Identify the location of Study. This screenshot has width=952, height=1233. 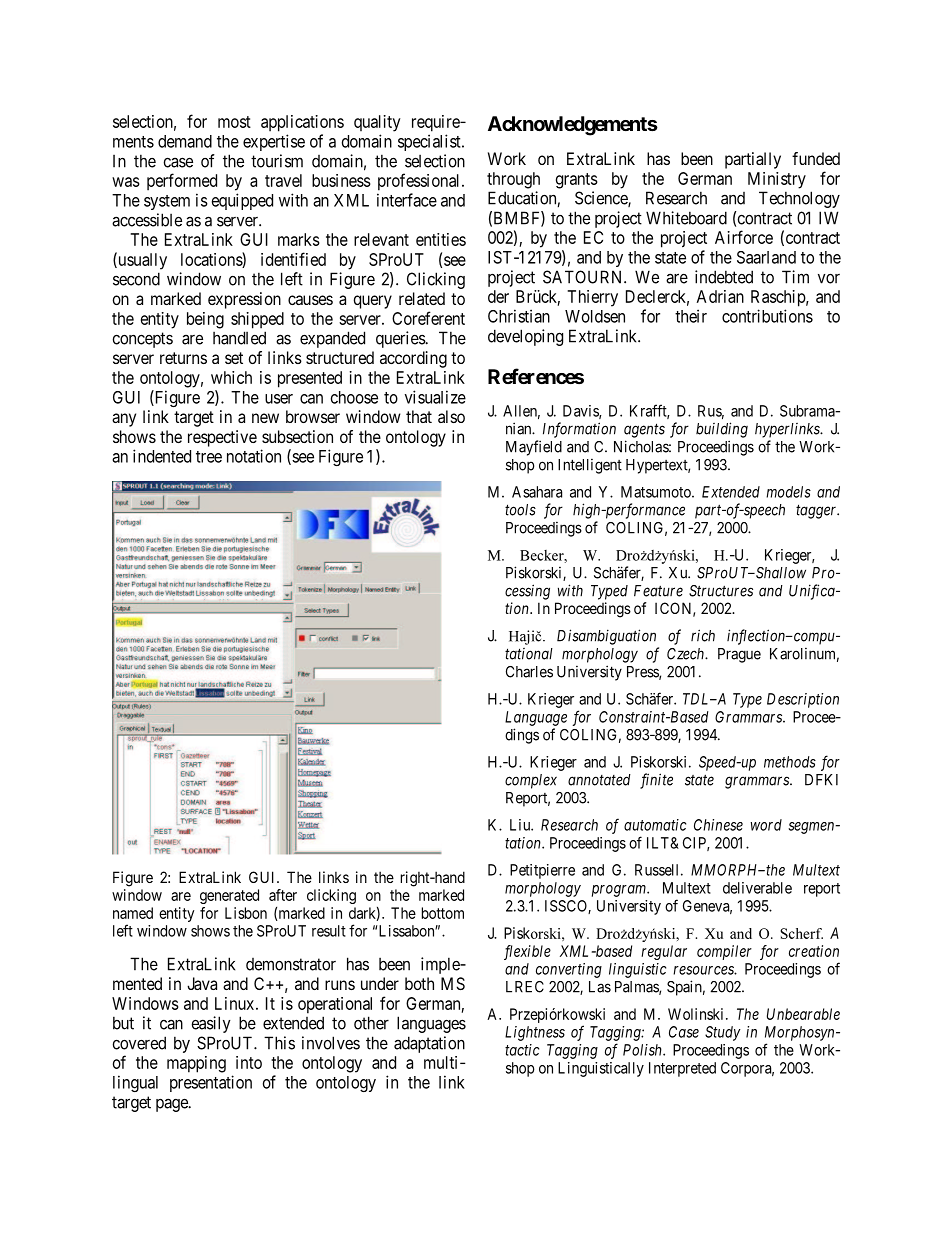
(723, 1033).
